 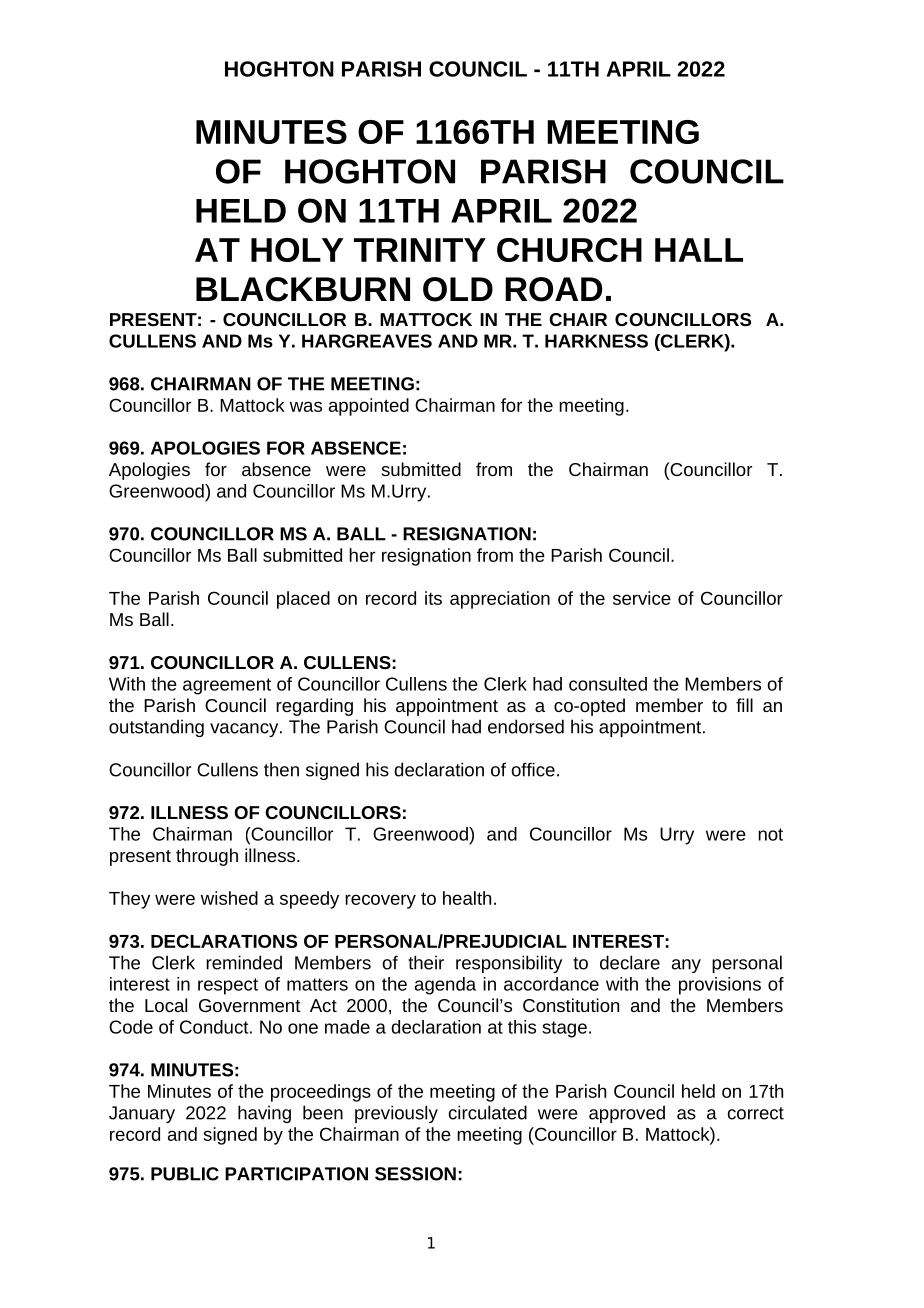 What do you see at coordinates (185, 1174) in the screenshot?
I see `PUBLIC` at bounding box center [185, 1174].
